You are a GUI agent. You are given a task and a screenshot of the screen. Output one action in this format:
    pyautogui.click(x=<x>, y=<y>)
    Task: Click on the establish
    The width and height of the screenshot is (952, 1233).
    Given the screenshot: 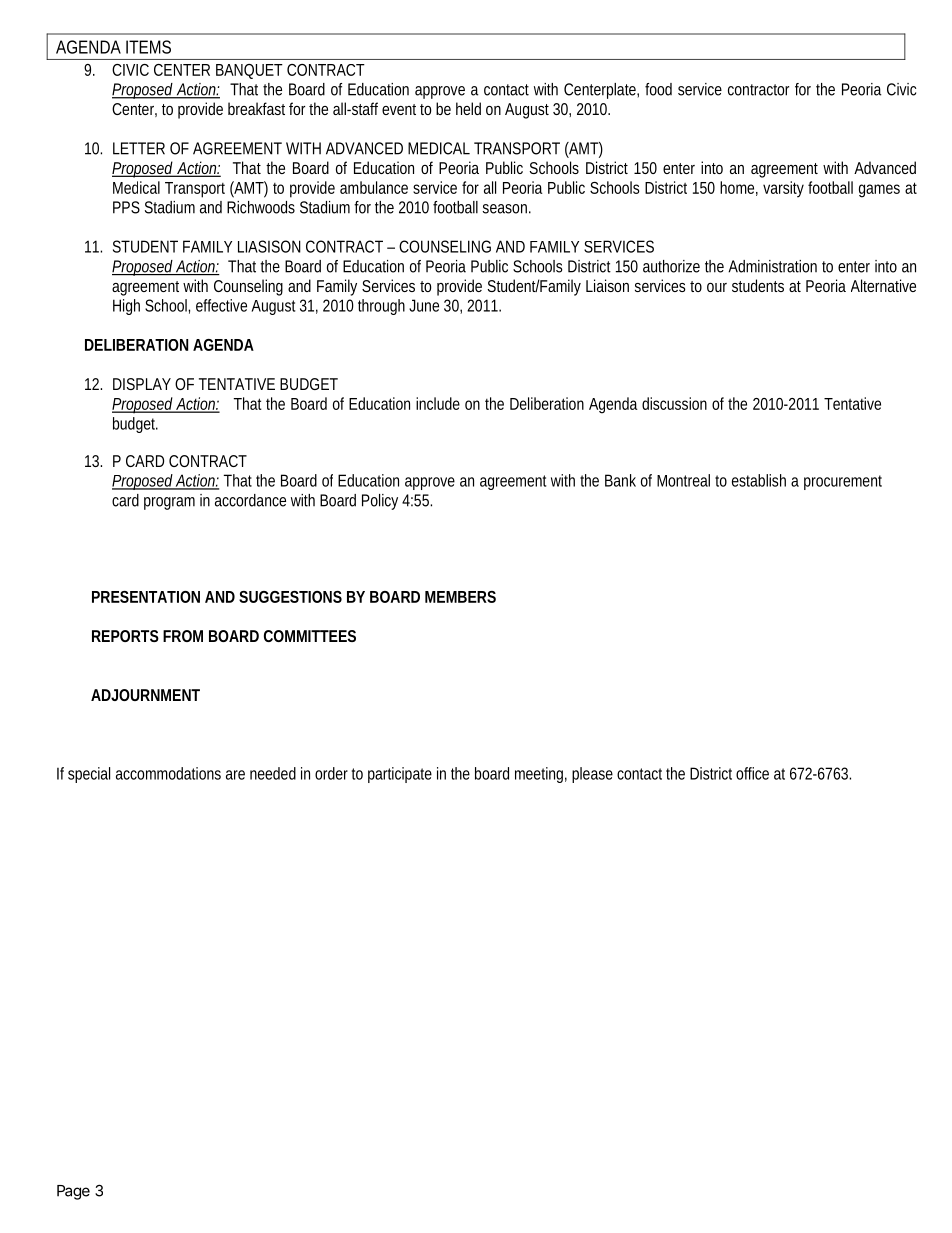 What is the action you would take?
    pyautogui.click(x=759, y=480)
